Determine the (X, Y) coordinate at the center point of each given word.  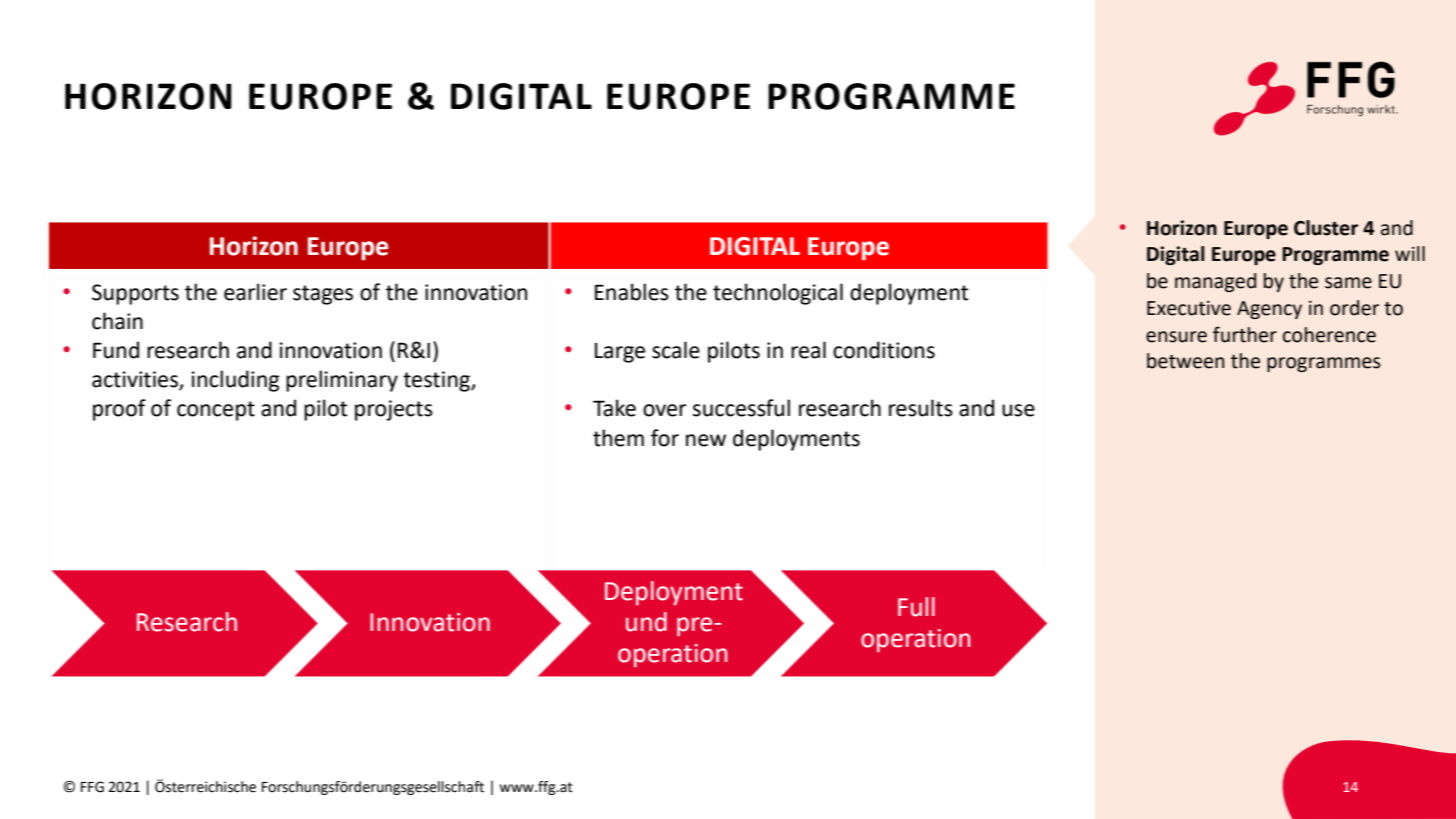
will (1410, 253)
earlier (255, 292)
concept (216, 411)
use (1018, 410)
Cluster (1326, 228)
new (706, 440)
